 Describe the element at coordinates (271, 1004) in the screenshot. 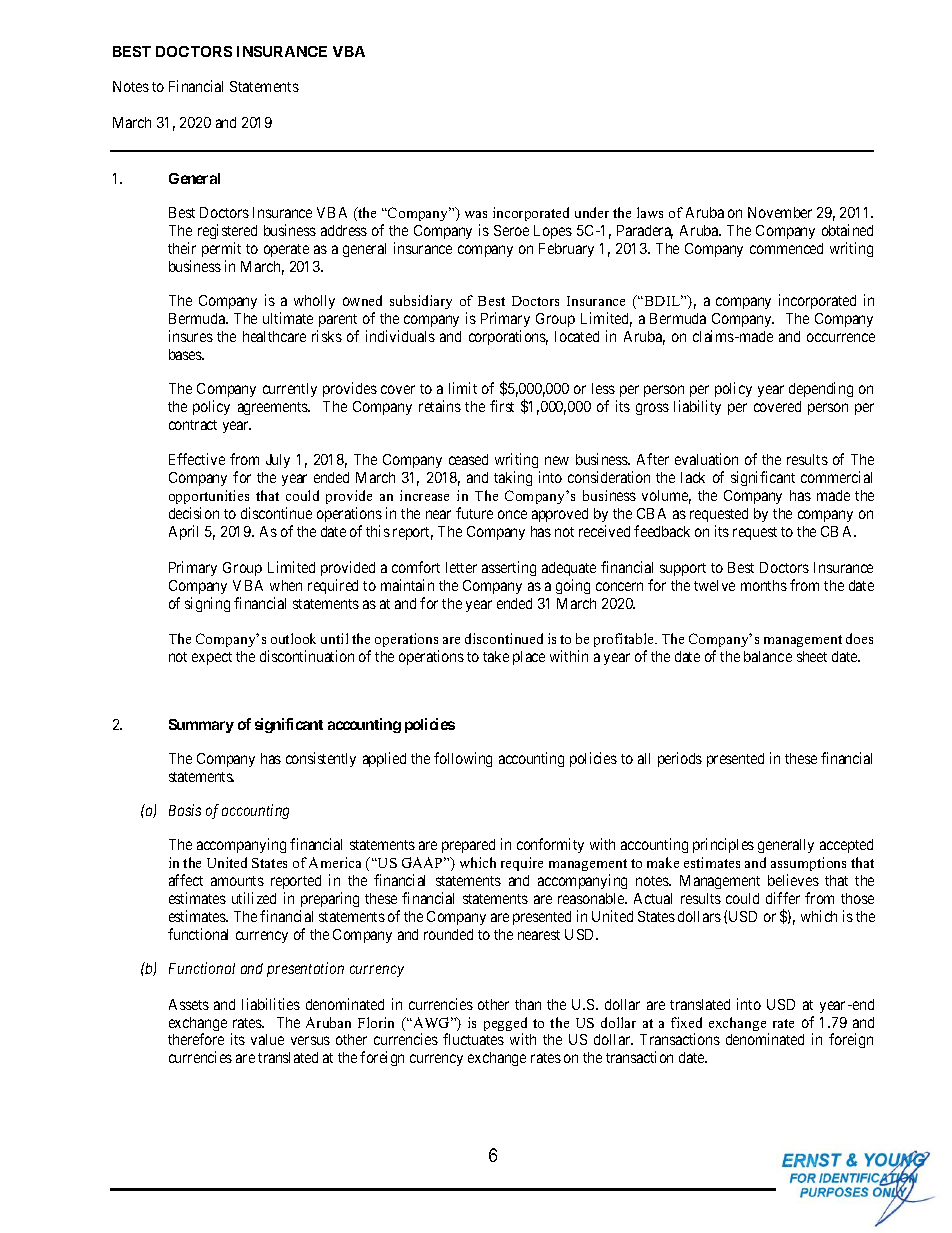

I see `liabilities` at that location.
